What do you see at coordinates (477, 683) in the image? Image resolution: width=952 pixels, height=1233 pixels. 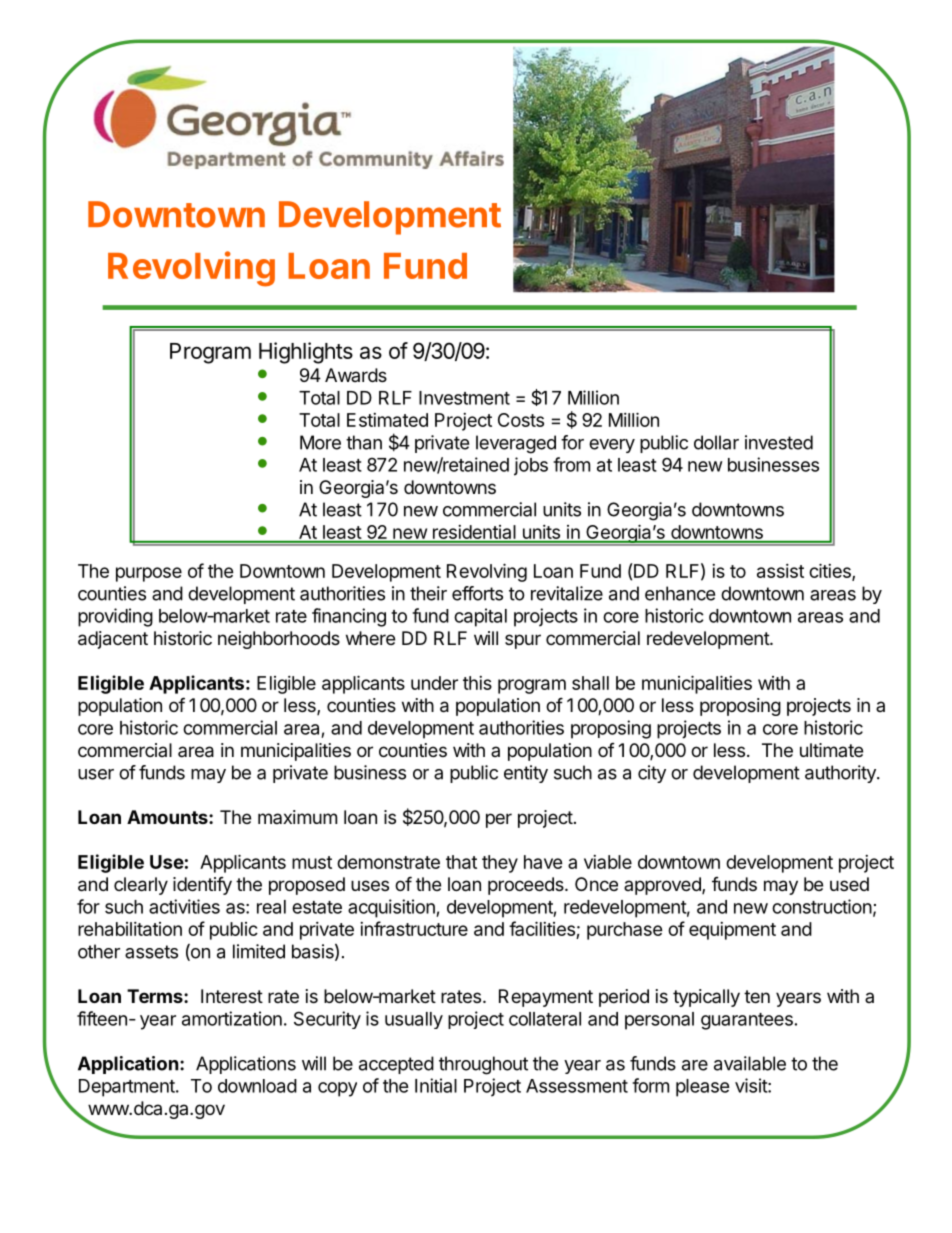 I see `this` at bounding box center [477, 683].
